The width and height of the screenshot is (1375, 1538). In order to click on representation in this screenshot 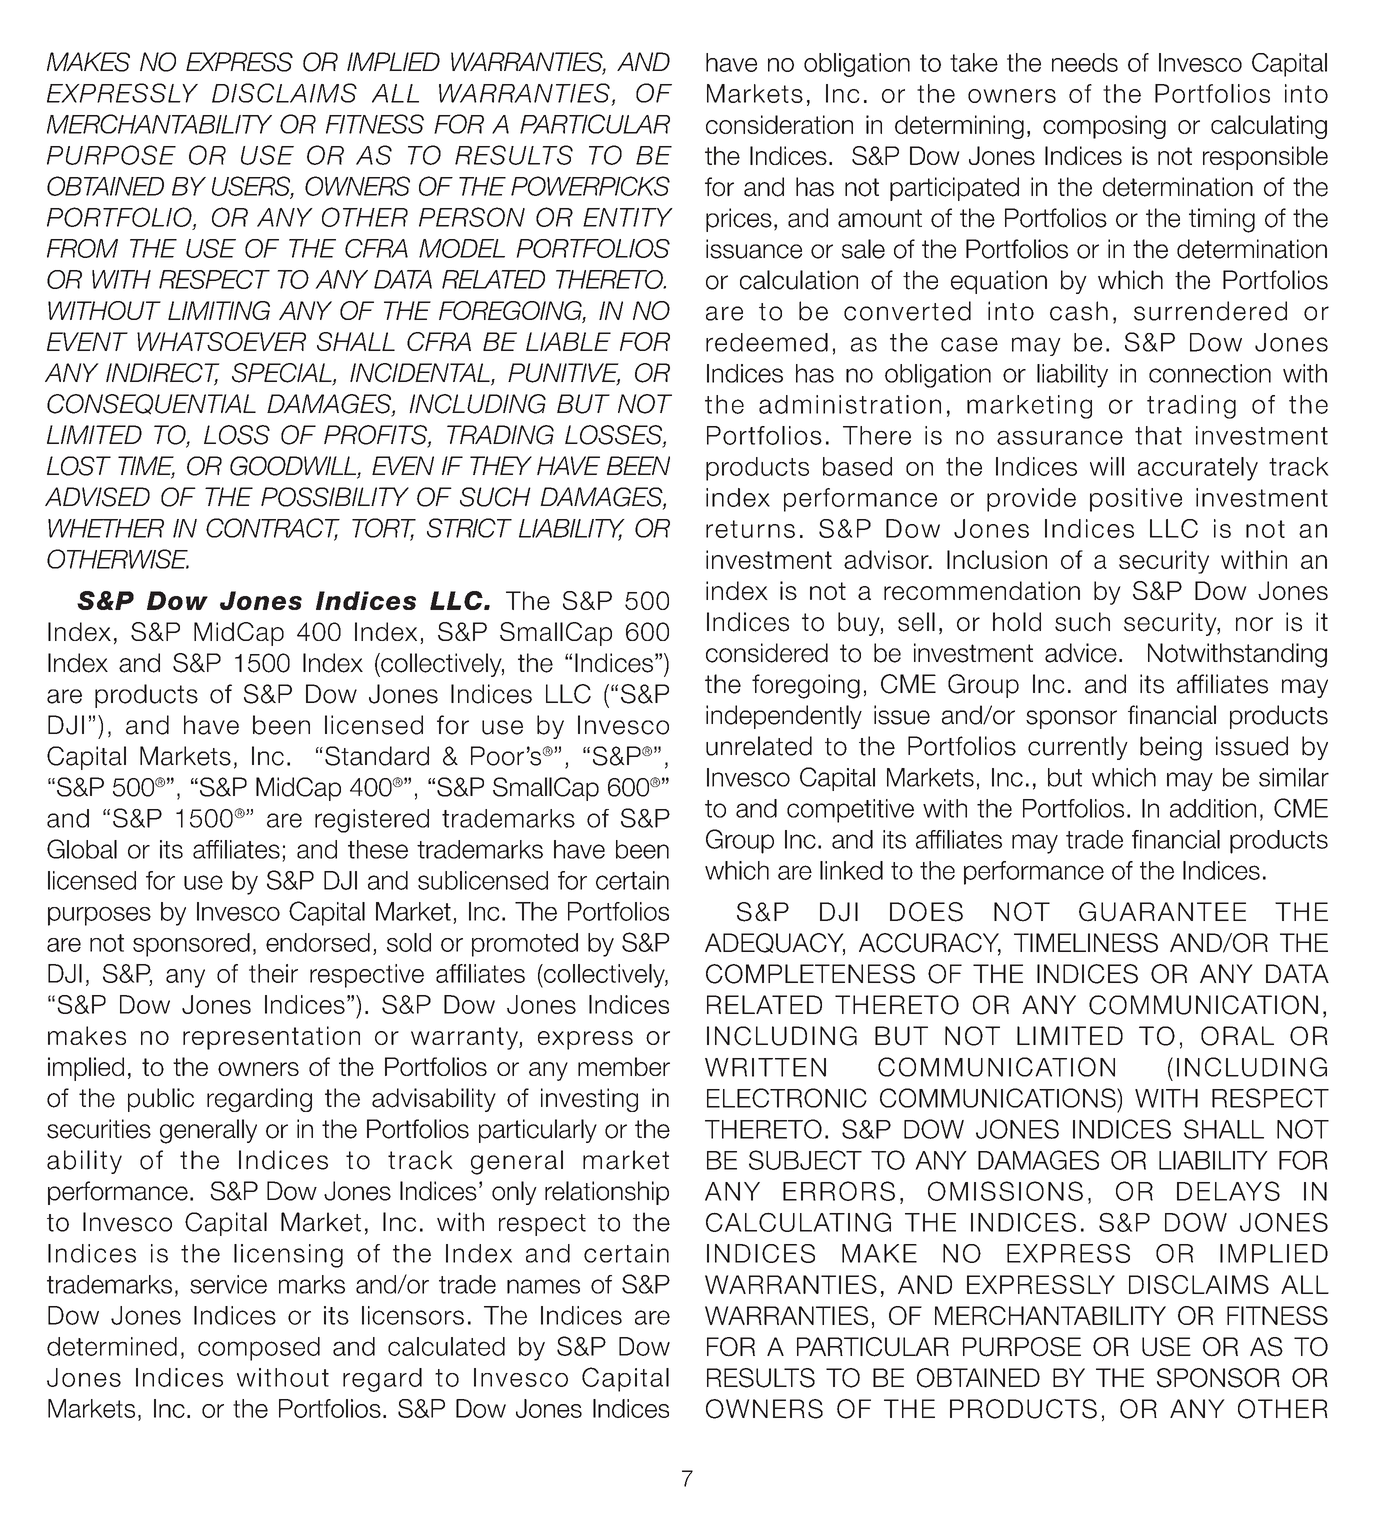, I will do `click(271, 1038)`.
